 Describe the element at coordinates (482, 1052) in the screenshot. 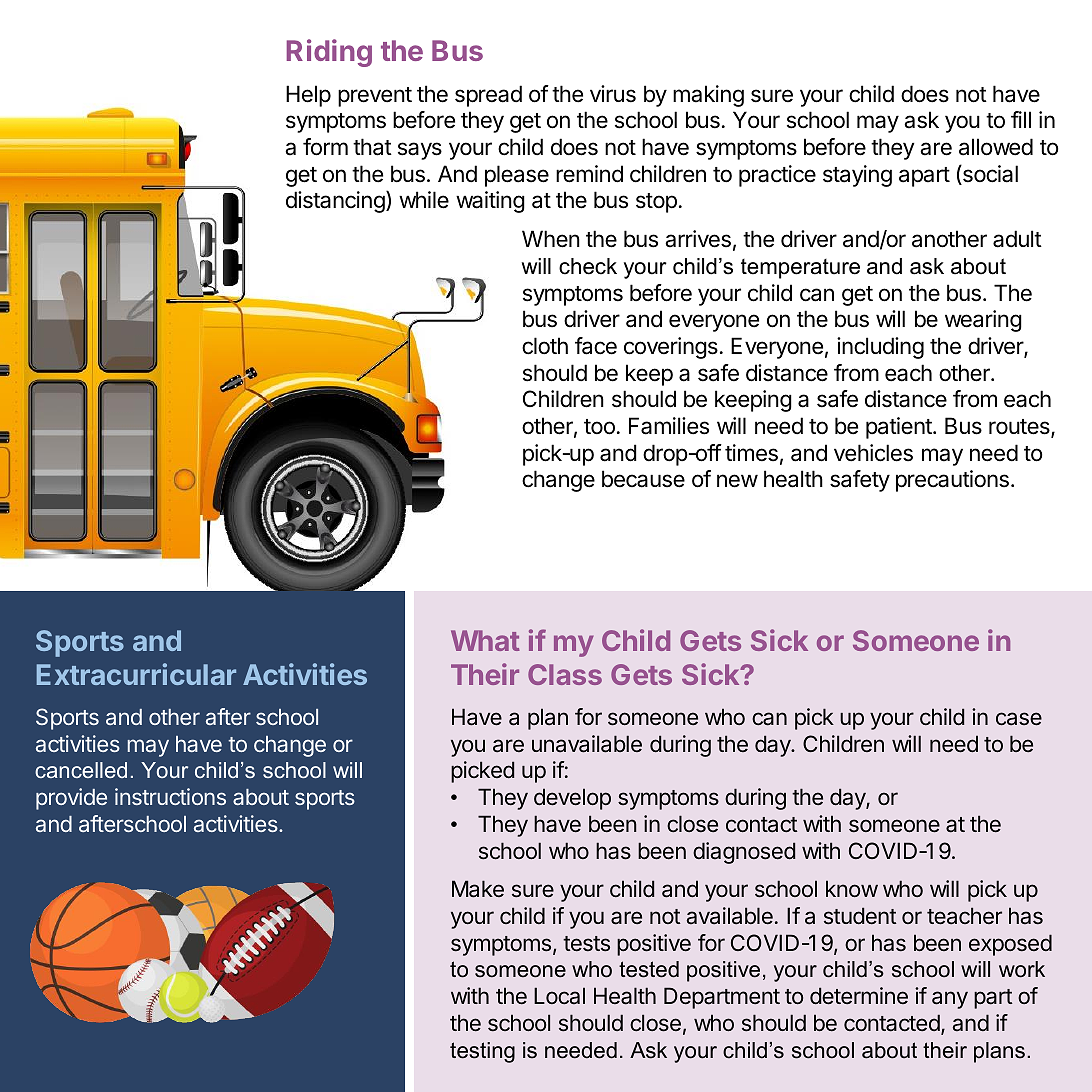

I see `testing` at that location.
